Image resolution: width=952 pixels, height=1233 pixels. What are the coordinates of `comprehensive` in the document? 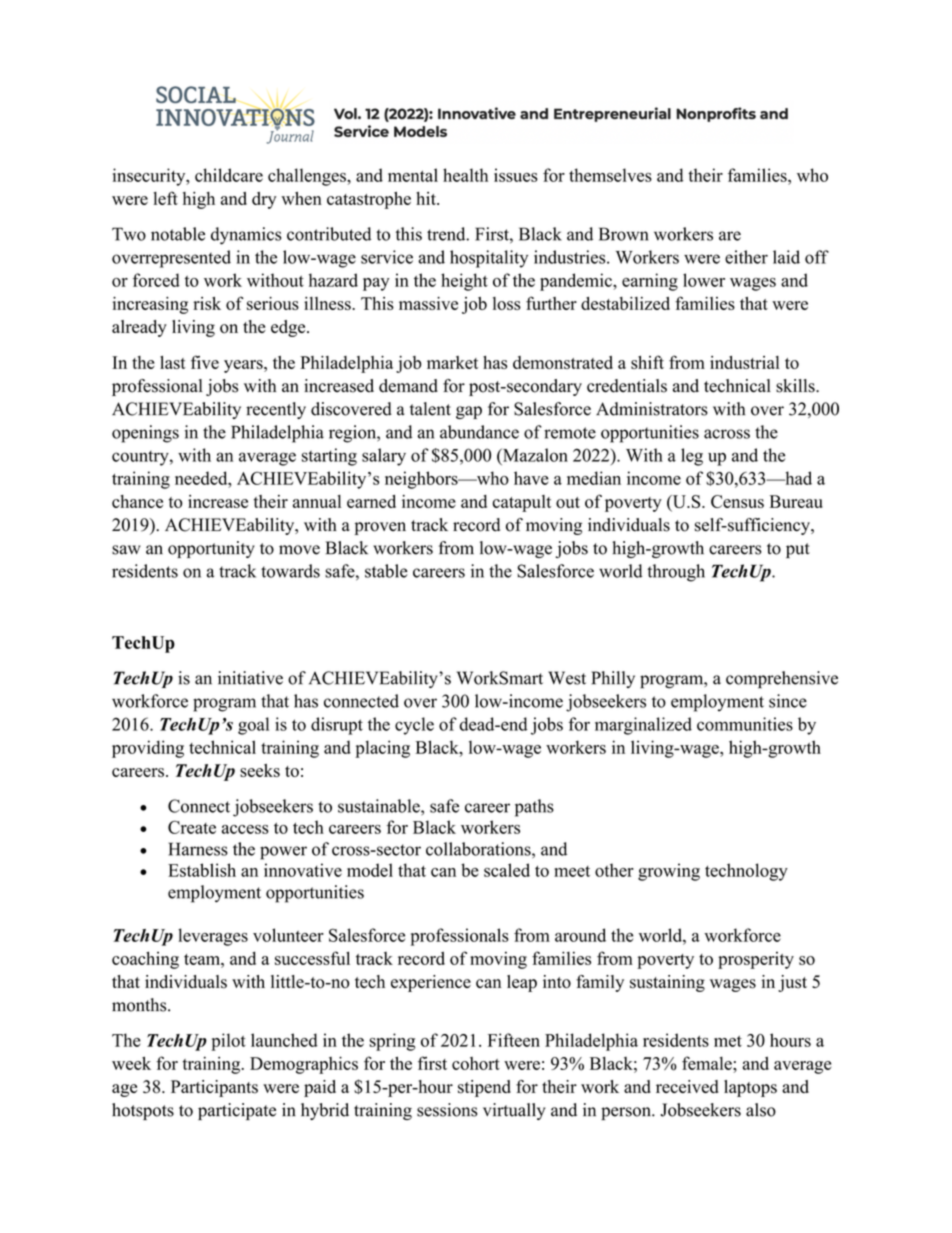 It's located at (782, 680).
